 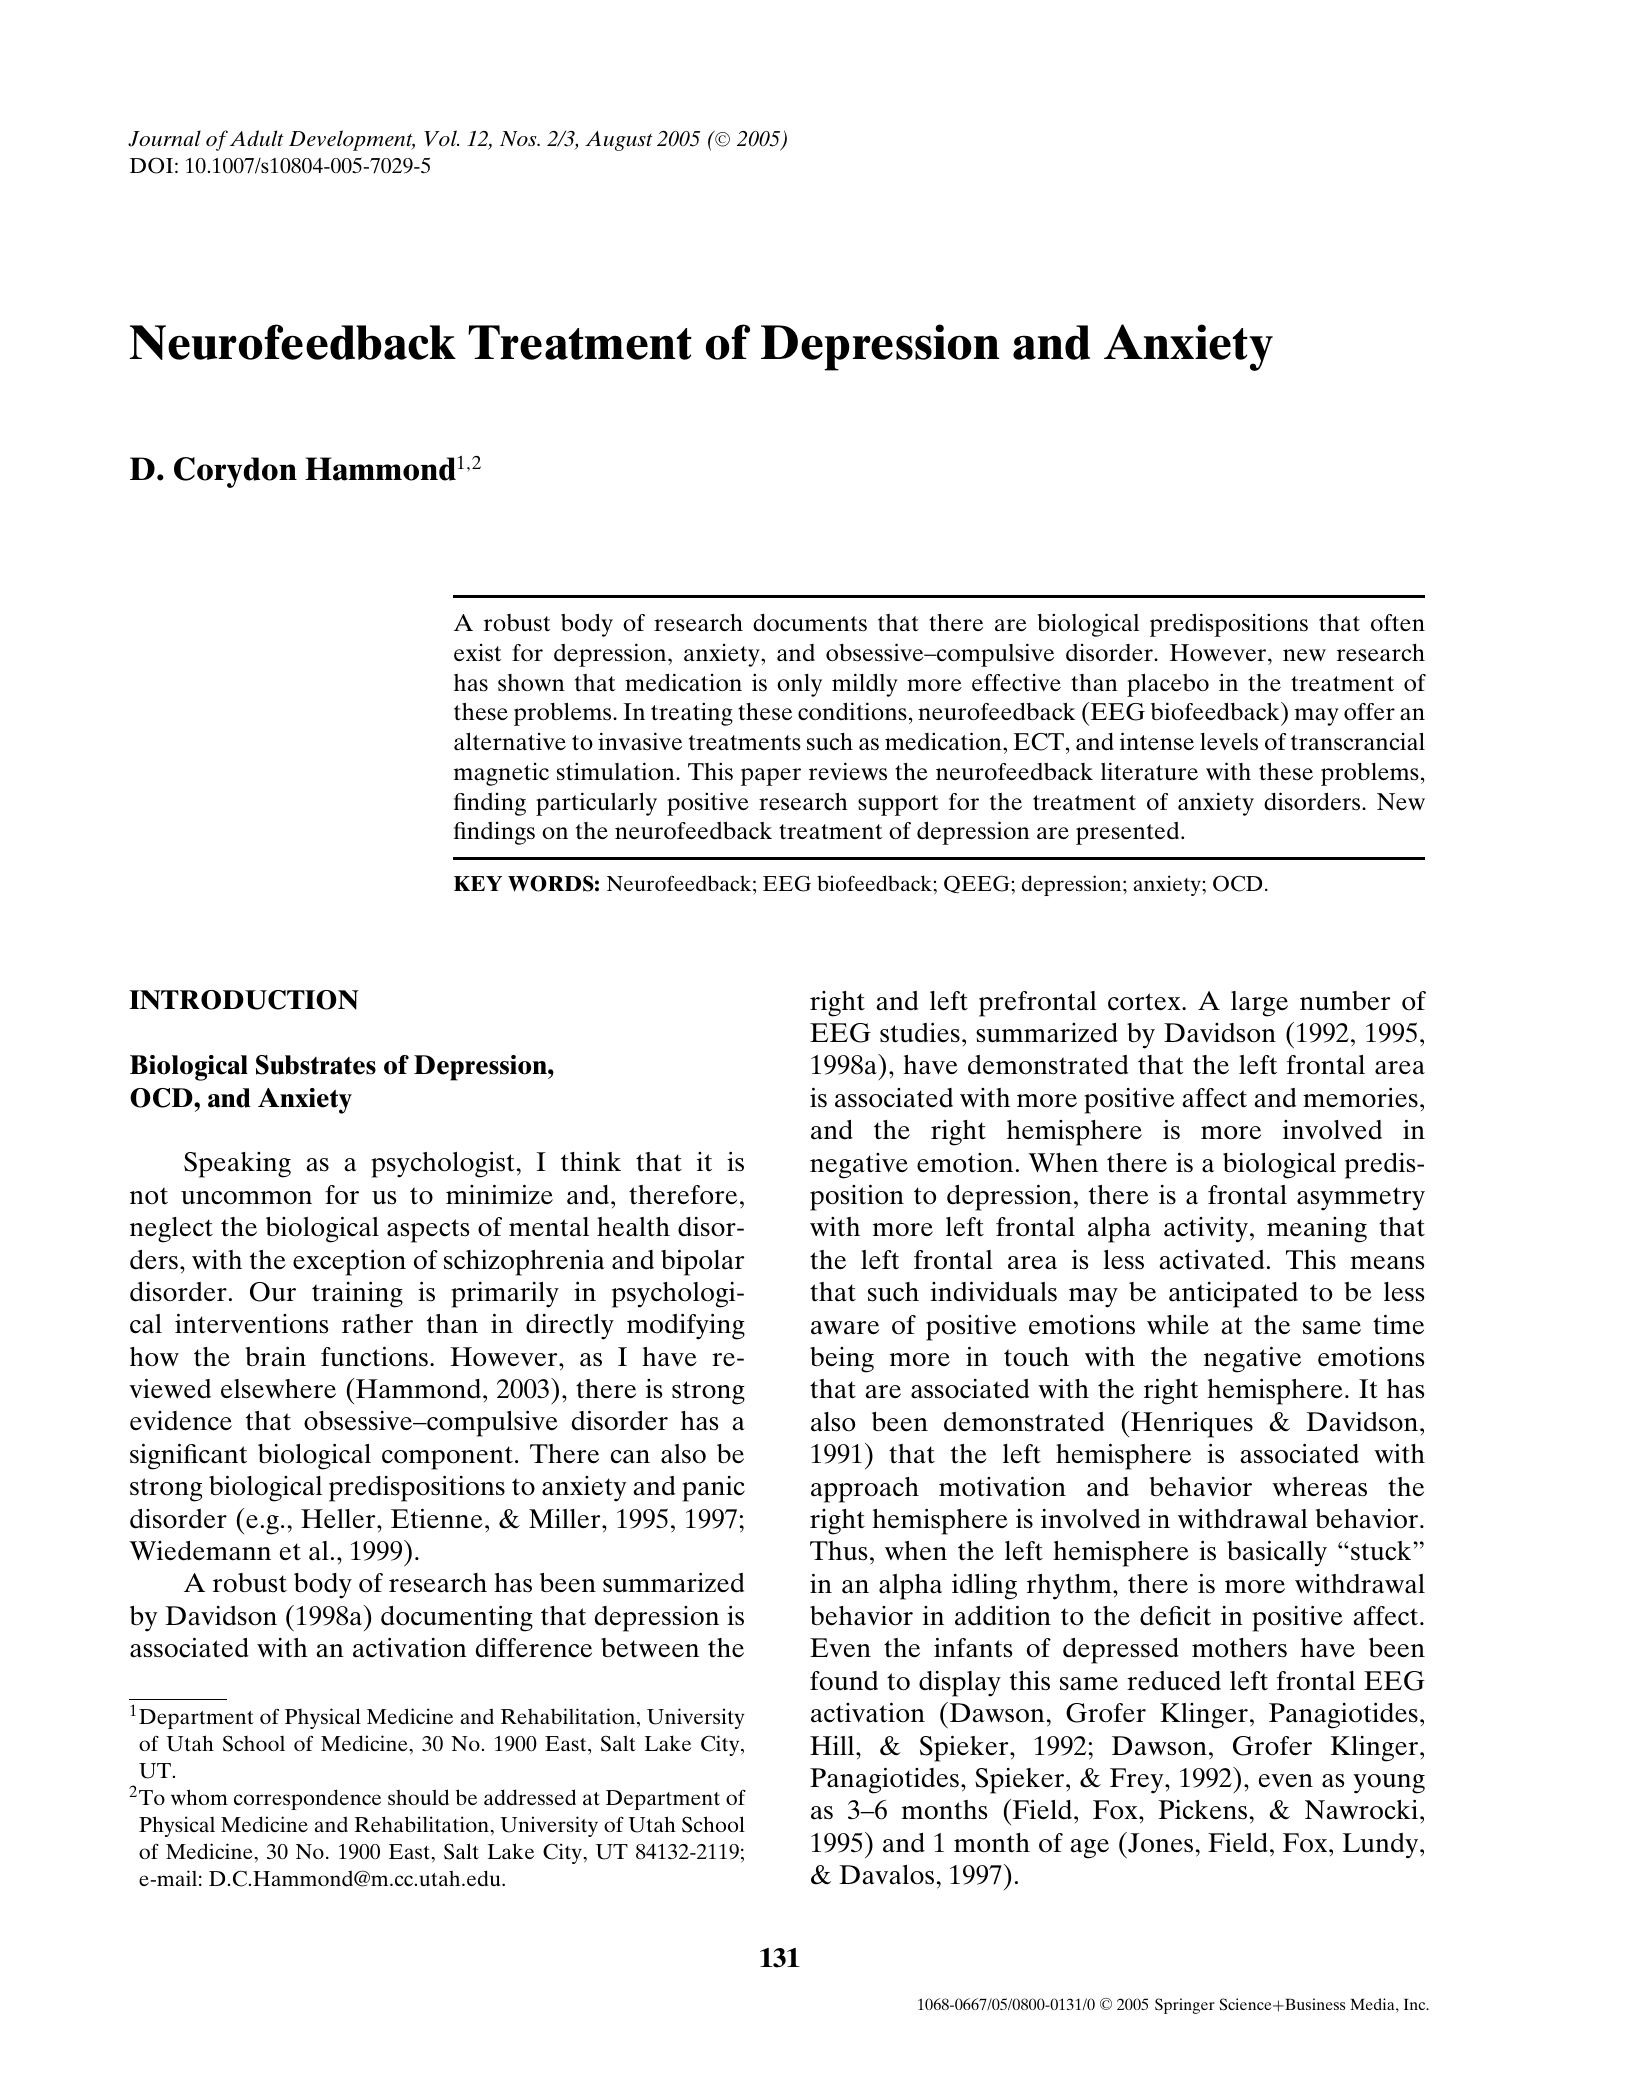 I want to click on often, so click(x=1398, y=622).
